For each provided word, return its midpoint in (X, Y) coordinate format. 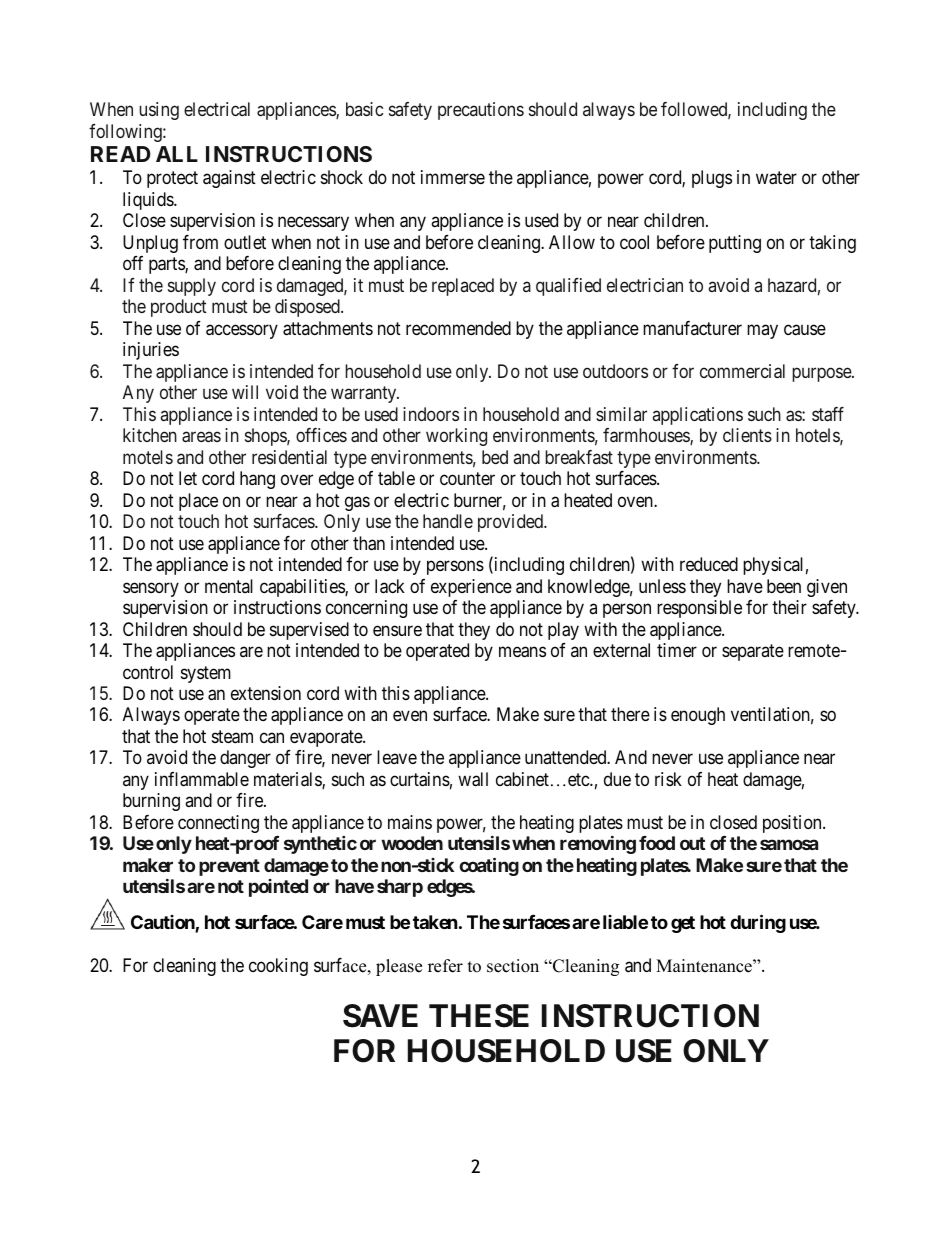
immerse (453, 177)
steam (232, 737)
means (522, 652)
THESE (479, 1016)
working (456, 437)
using (159, 111)
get (683, 924)
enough (698, 716)
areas (201, 437)
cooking (278, 967)
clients (747, 435)
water (776, 178)
